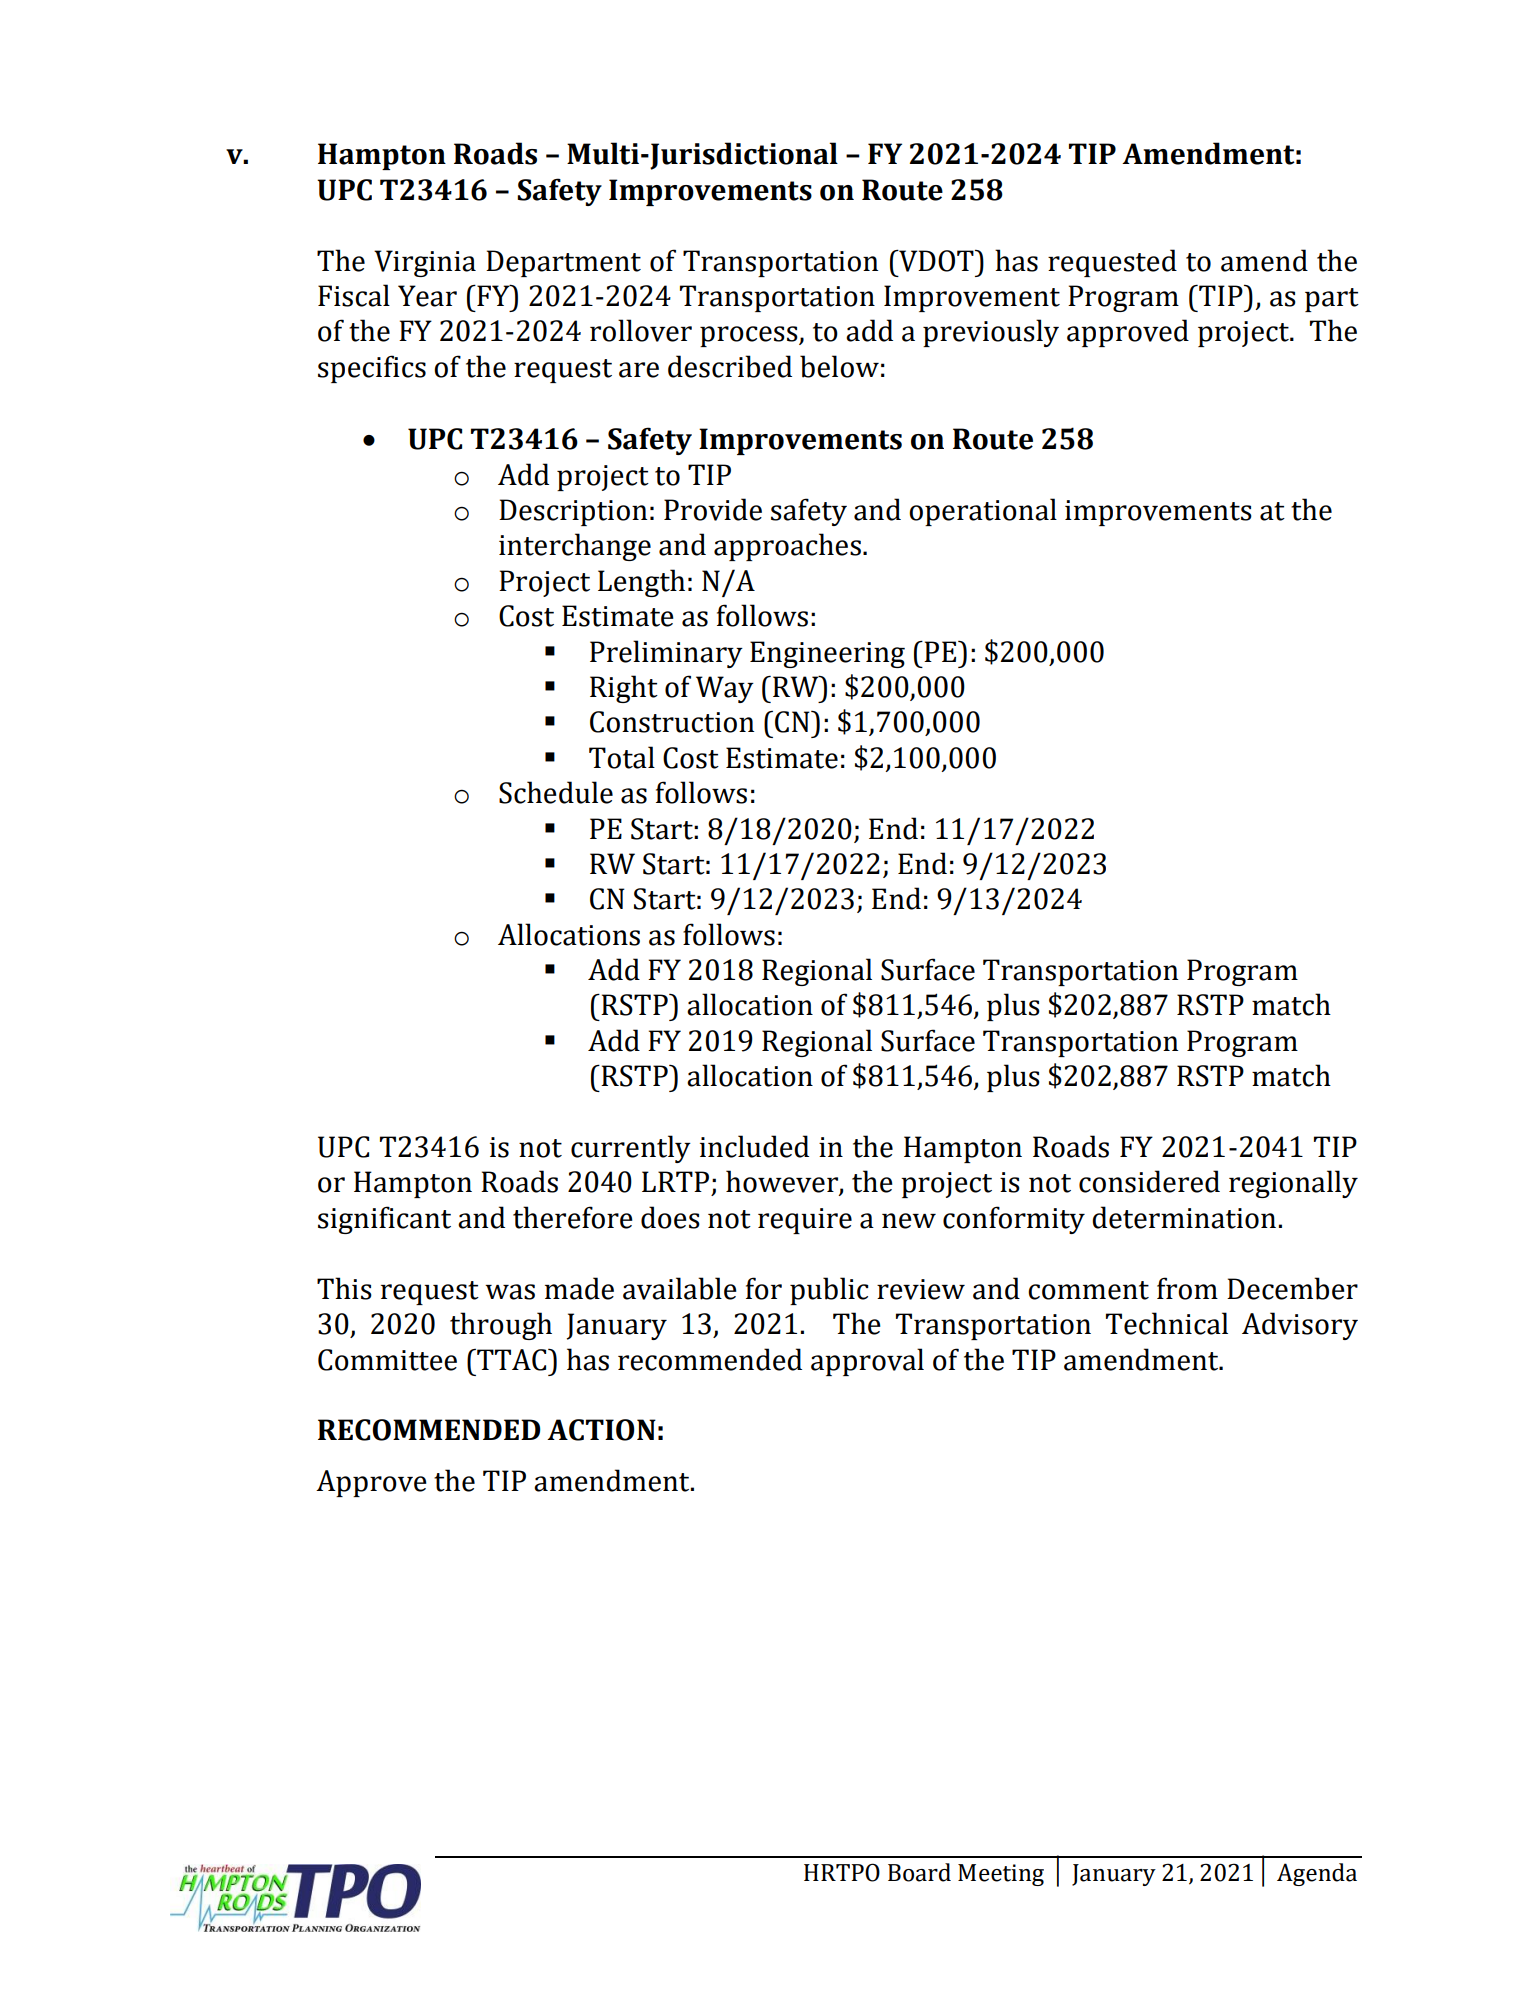 This screenshot has height=1992, width=1539. What do you see at coordinates (631, 1149) in the screenshot?
I see `currently` at bounding box center [631, 1149].
